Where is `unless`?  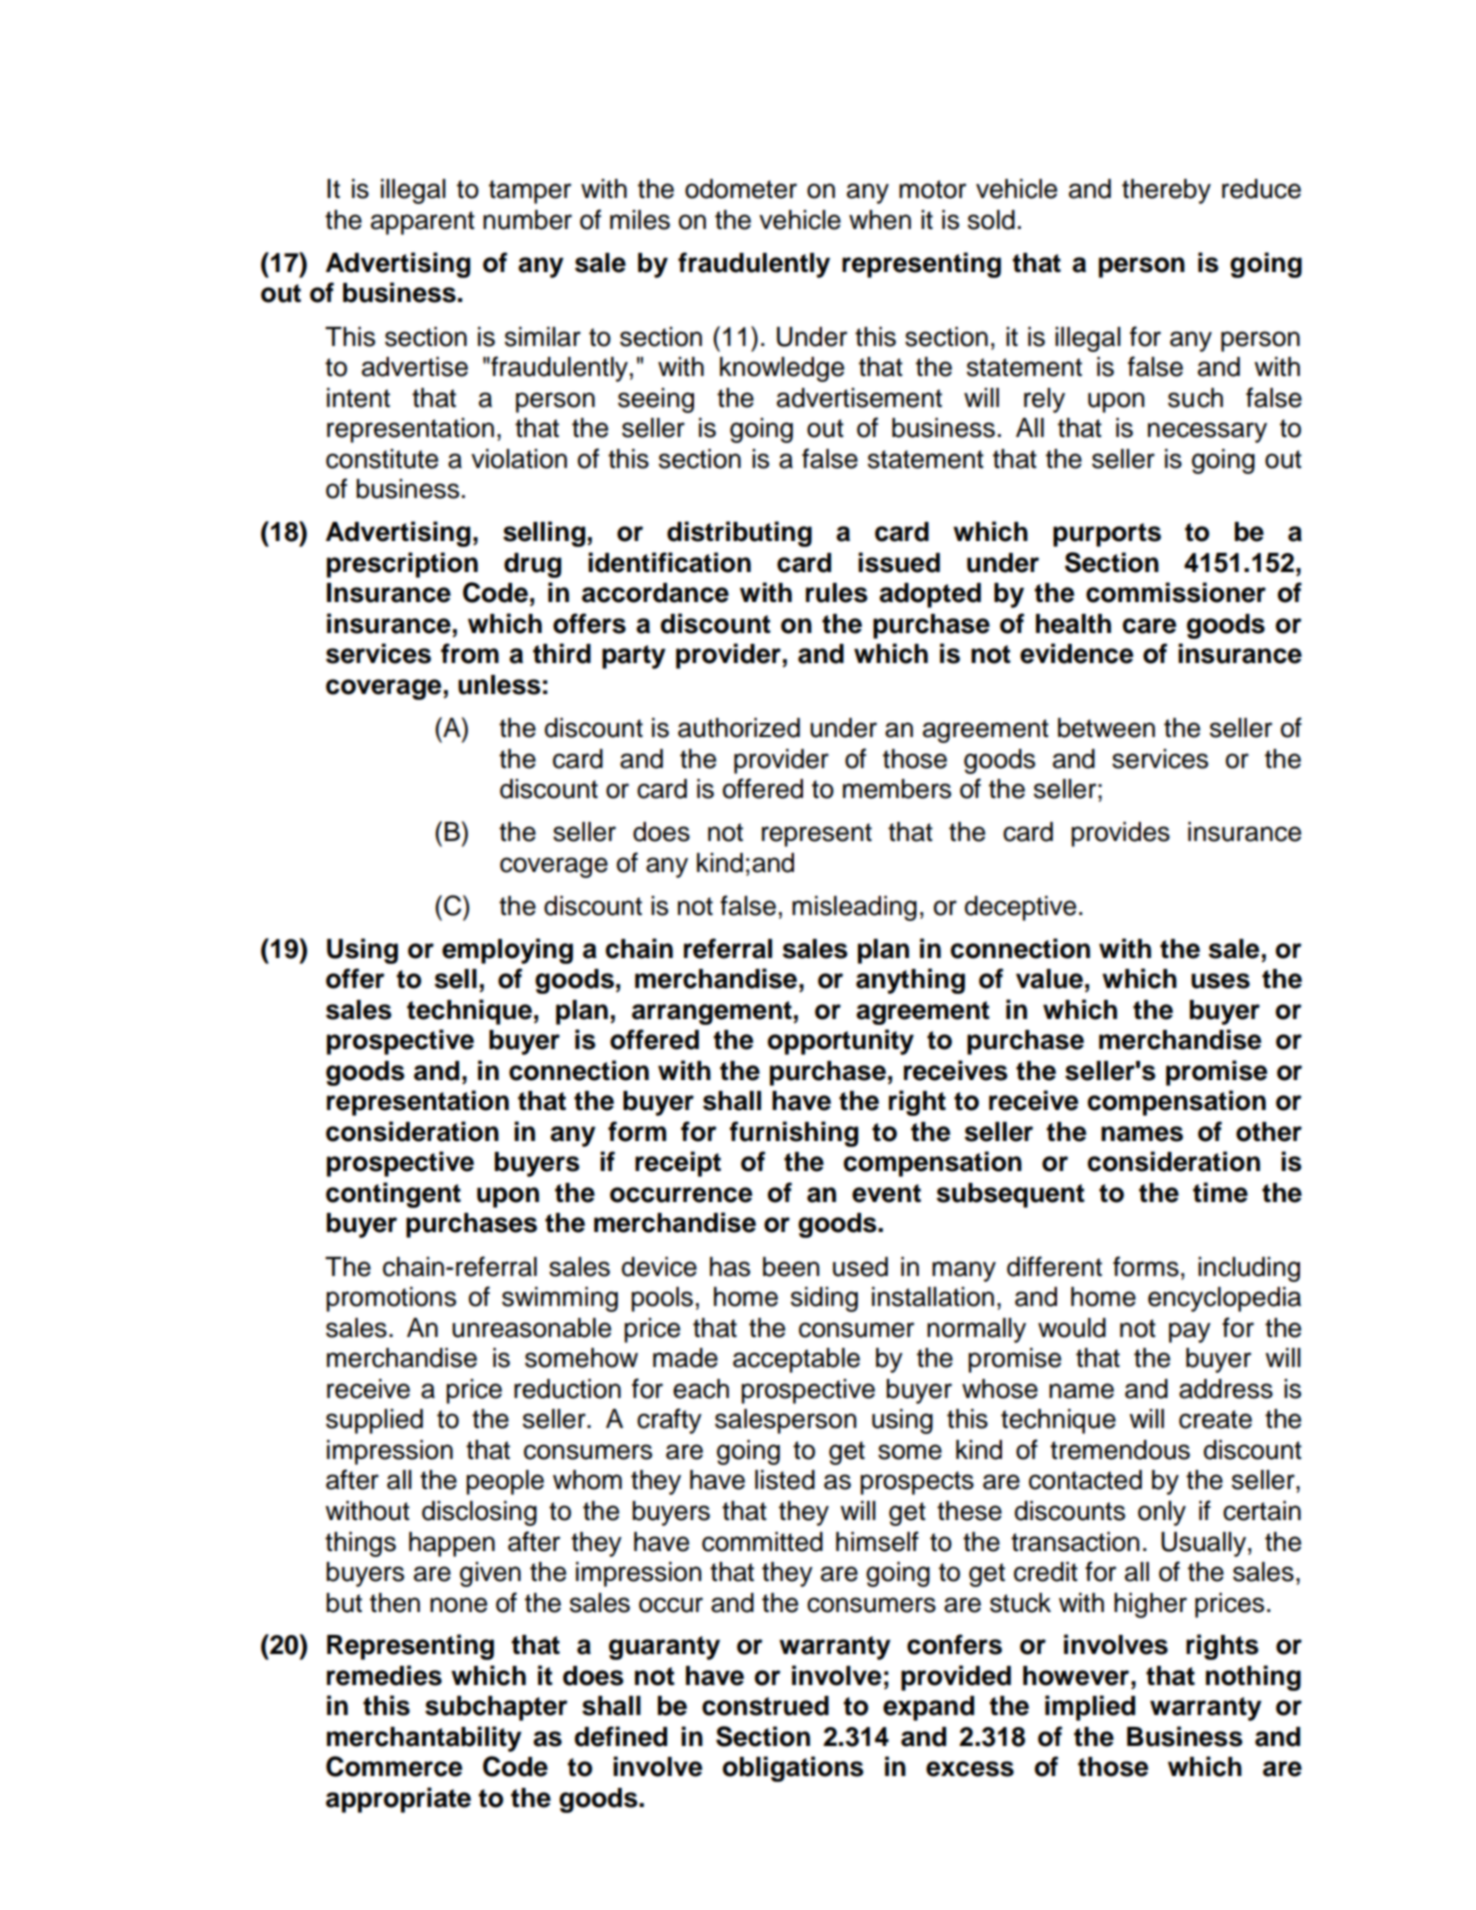
unless is located at coordinates (499, 685).
